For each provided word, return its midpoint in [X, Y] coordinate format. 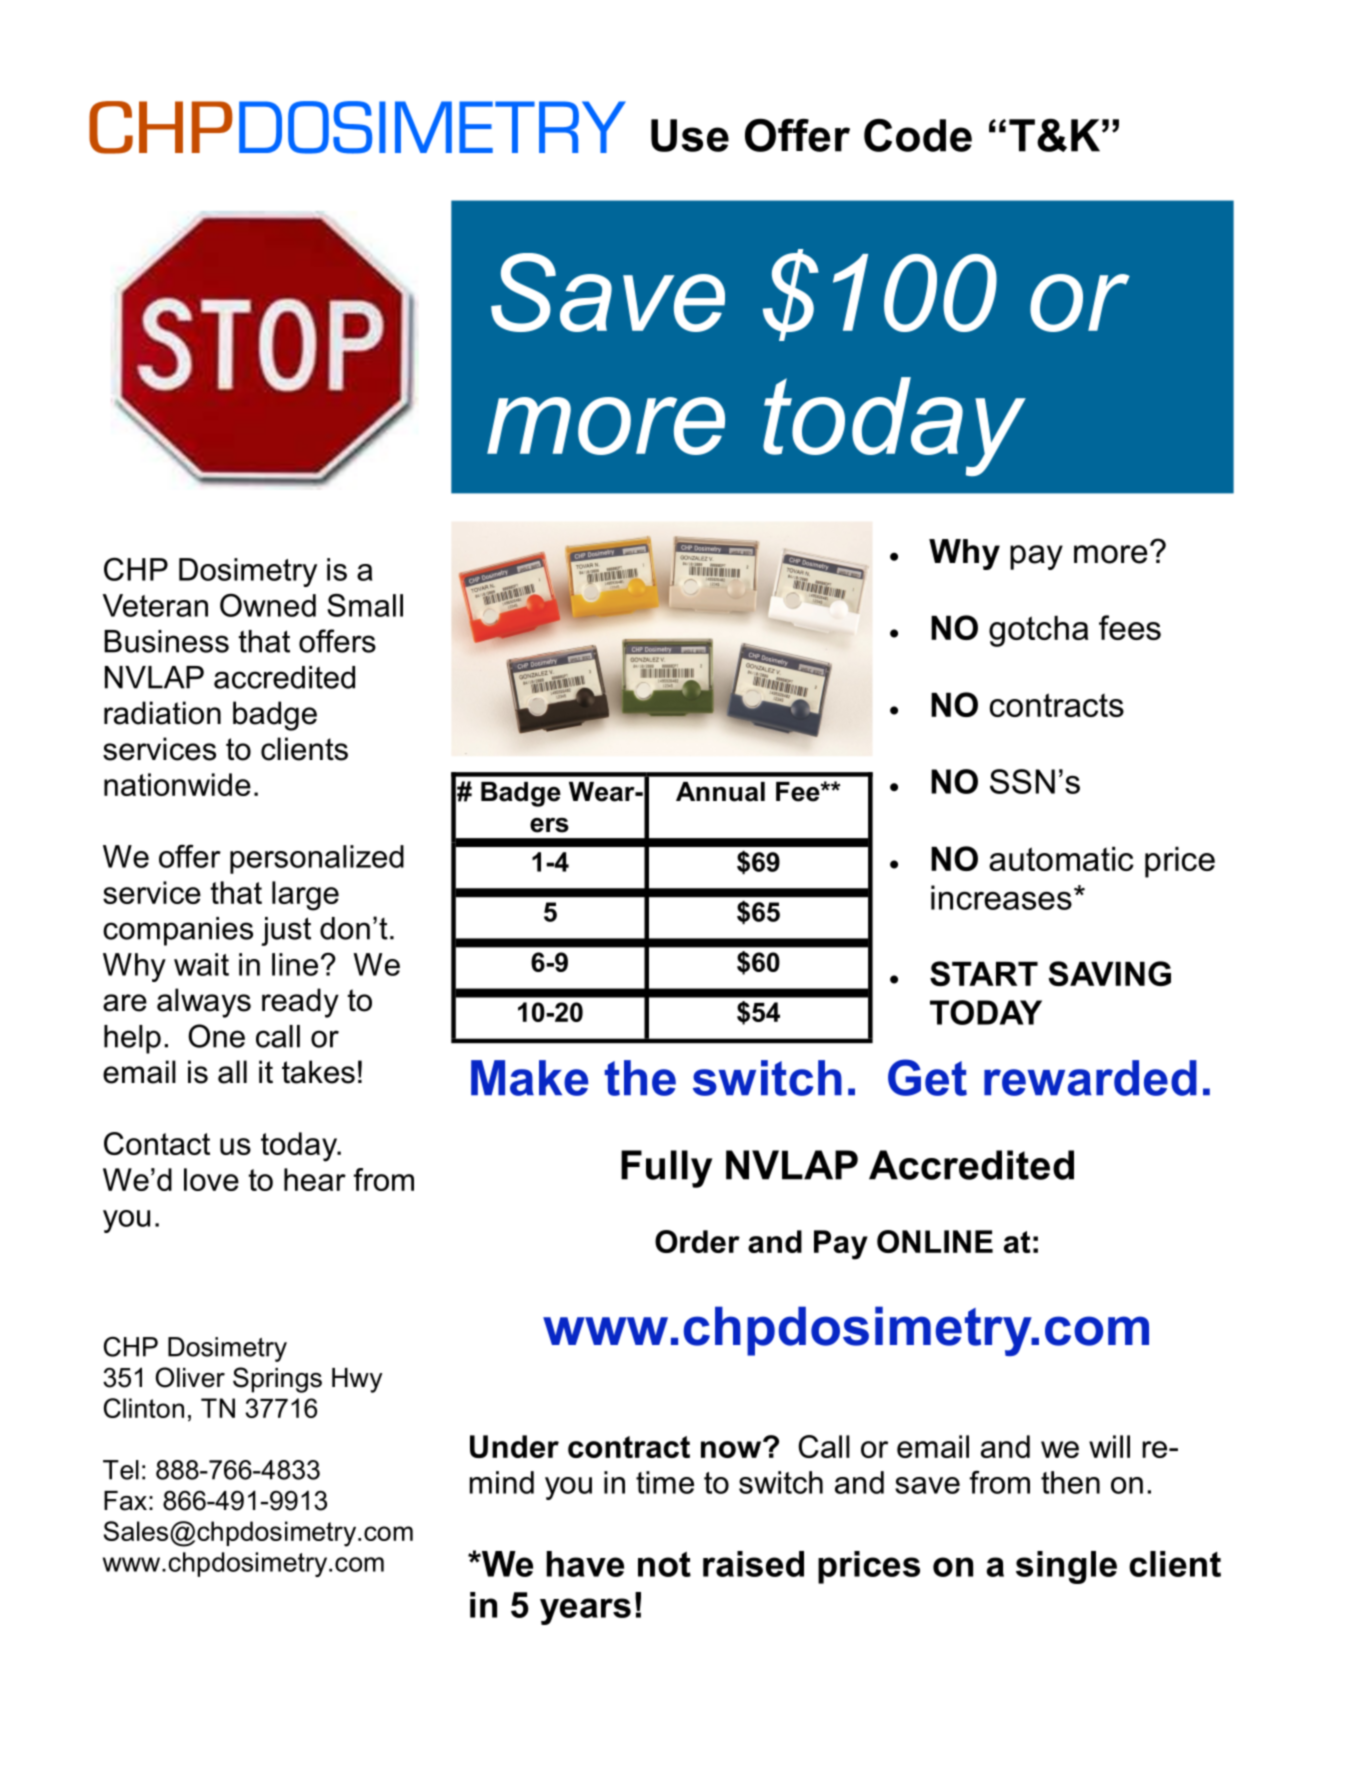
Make [529, 1078]
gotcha [1038, 631]
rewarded [1090, 1078]
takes [318, 1072]
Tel [121, 1470]
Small [365, 605]
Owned [268, 605]
